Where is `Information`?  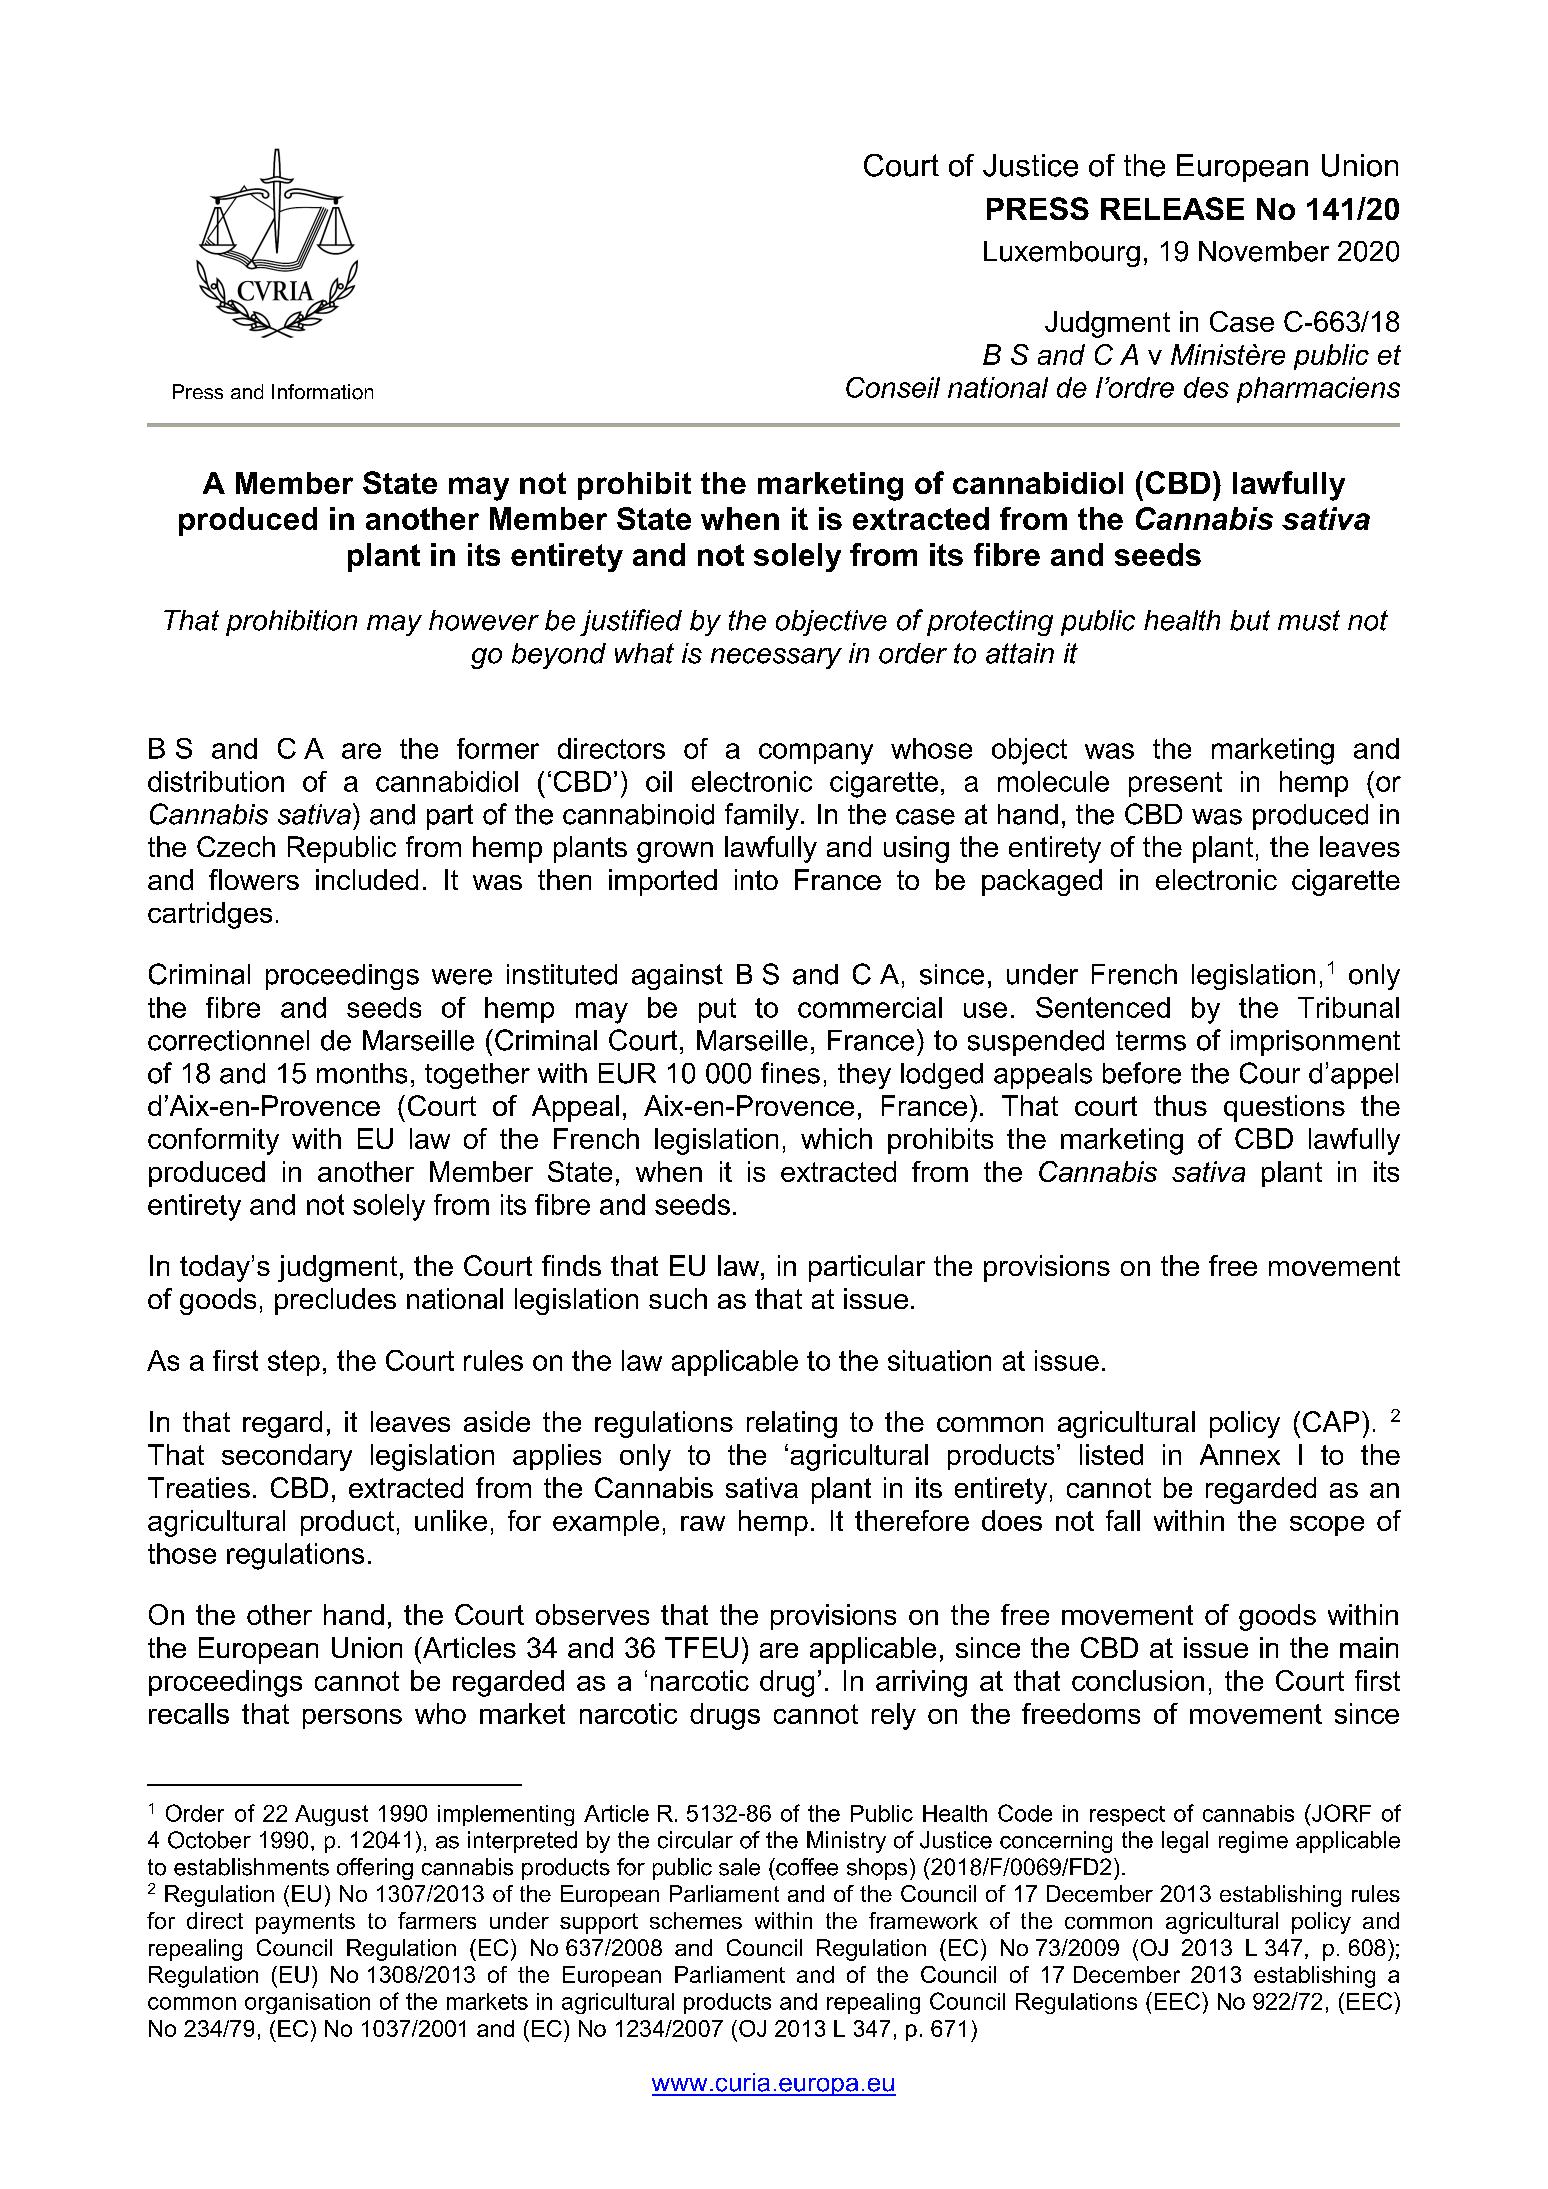 Information is located at coordinates (322, 392).
